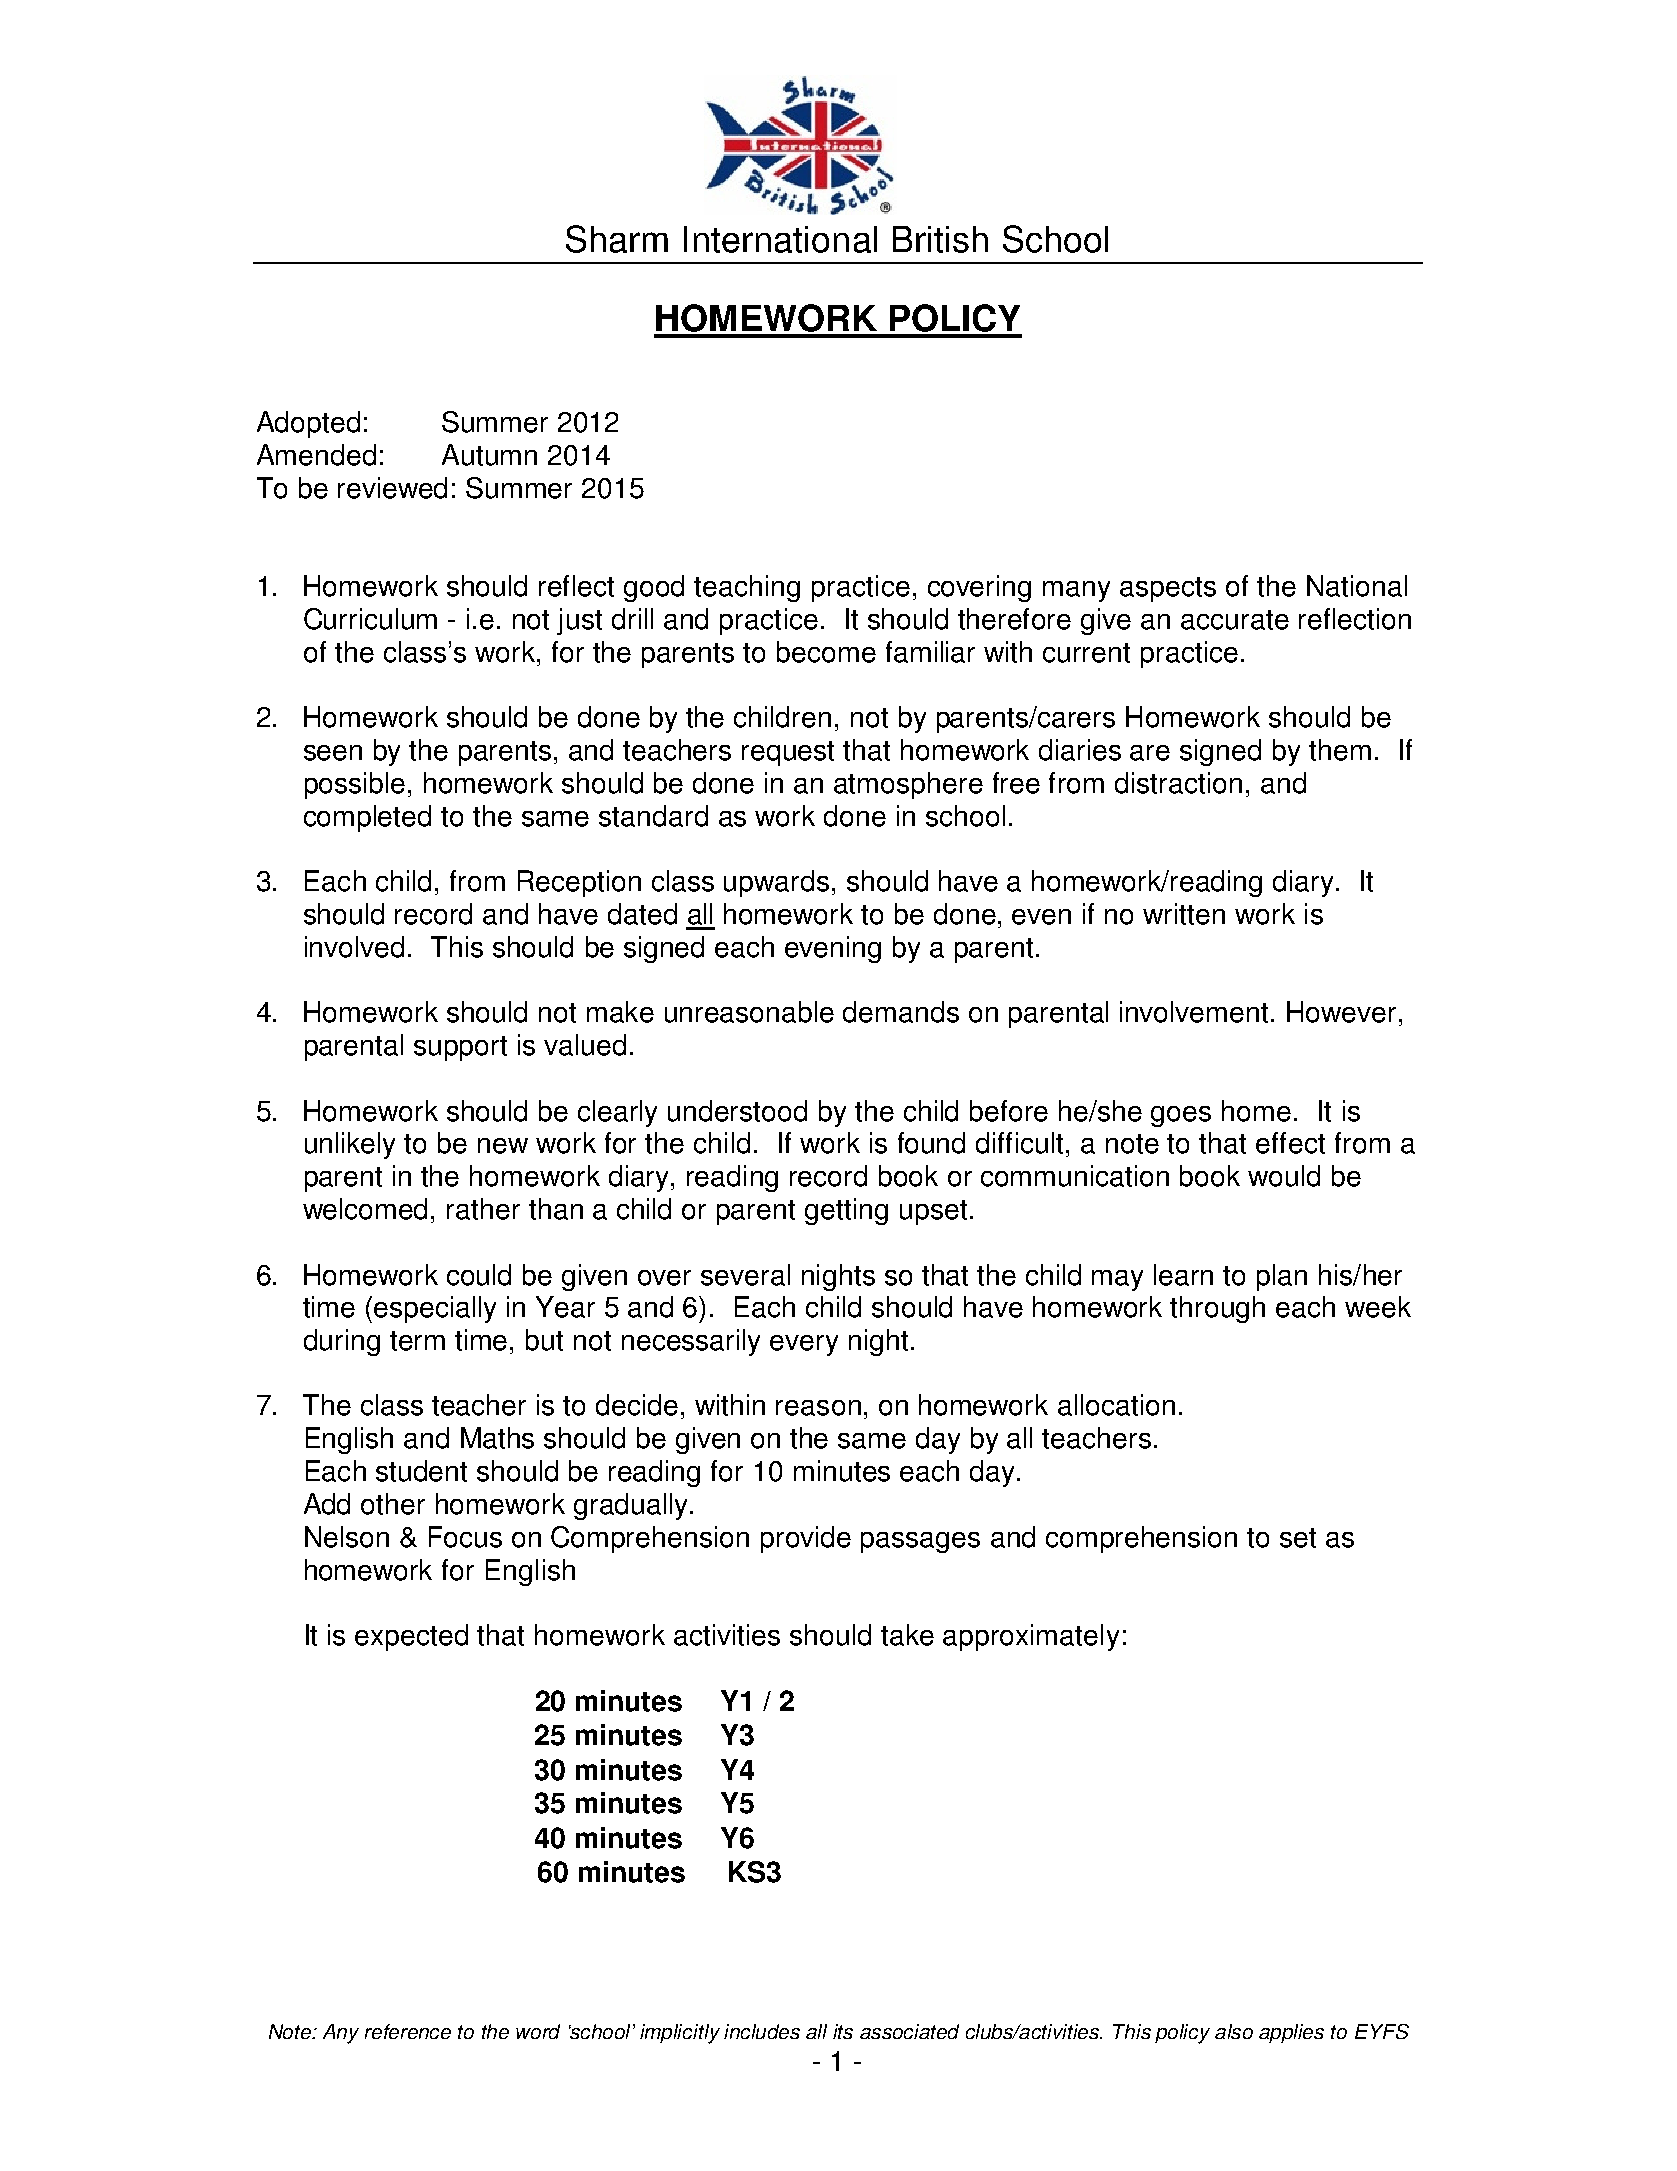 The height and width of the screenshot is (2171, 1677). I want to click on reference, so click(408, 2031).
